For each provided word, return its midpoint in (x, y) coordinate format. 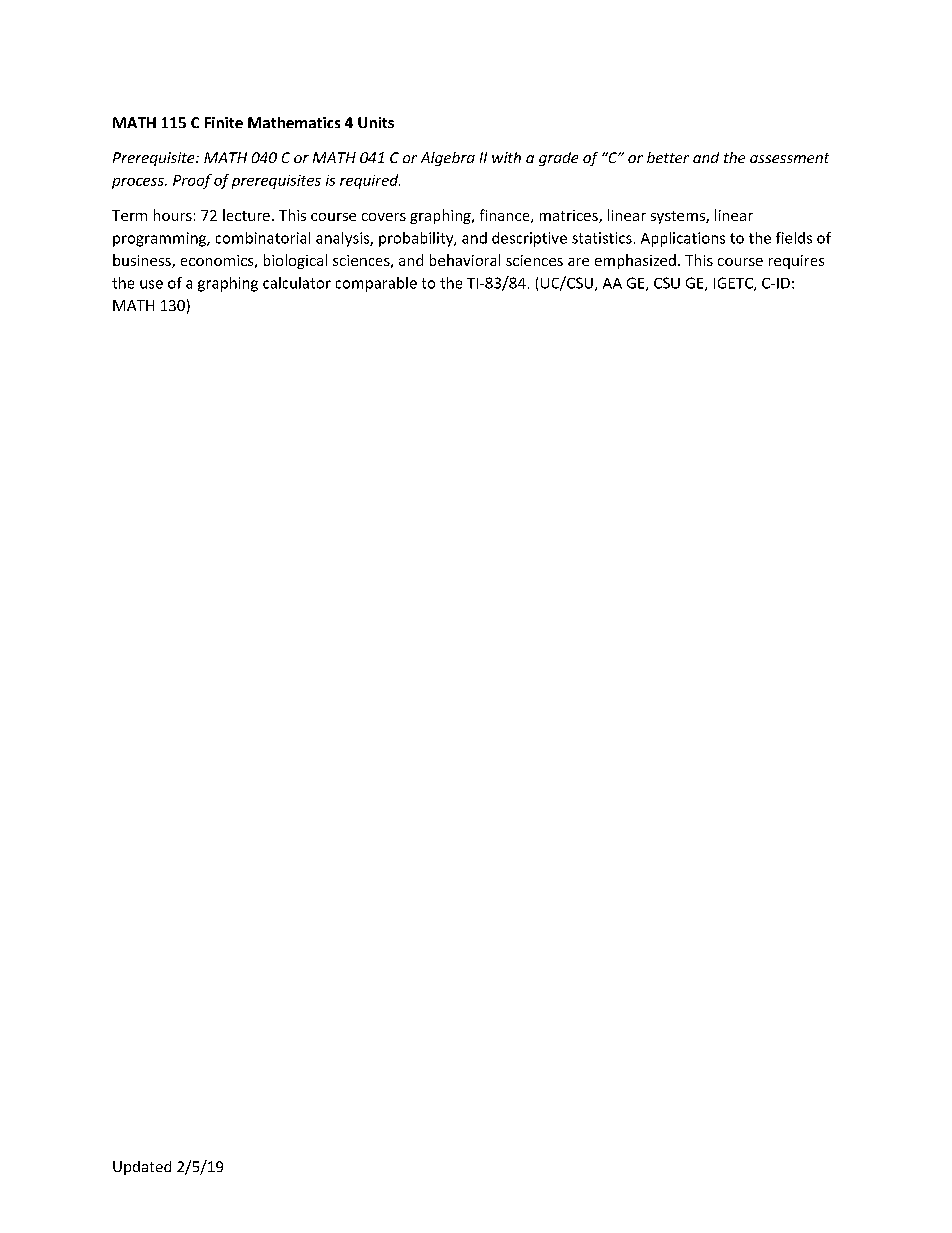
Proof (192, 181)
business (143, 261)
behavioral (465, 260)
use (151, 284)
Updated (142, 1168)
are (578, 262)
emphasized (635, 261)
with (506, 157)
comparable (376, 284)
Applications (683, 239)
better (668, 157)
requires (796, 262)
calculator (297, 283)
